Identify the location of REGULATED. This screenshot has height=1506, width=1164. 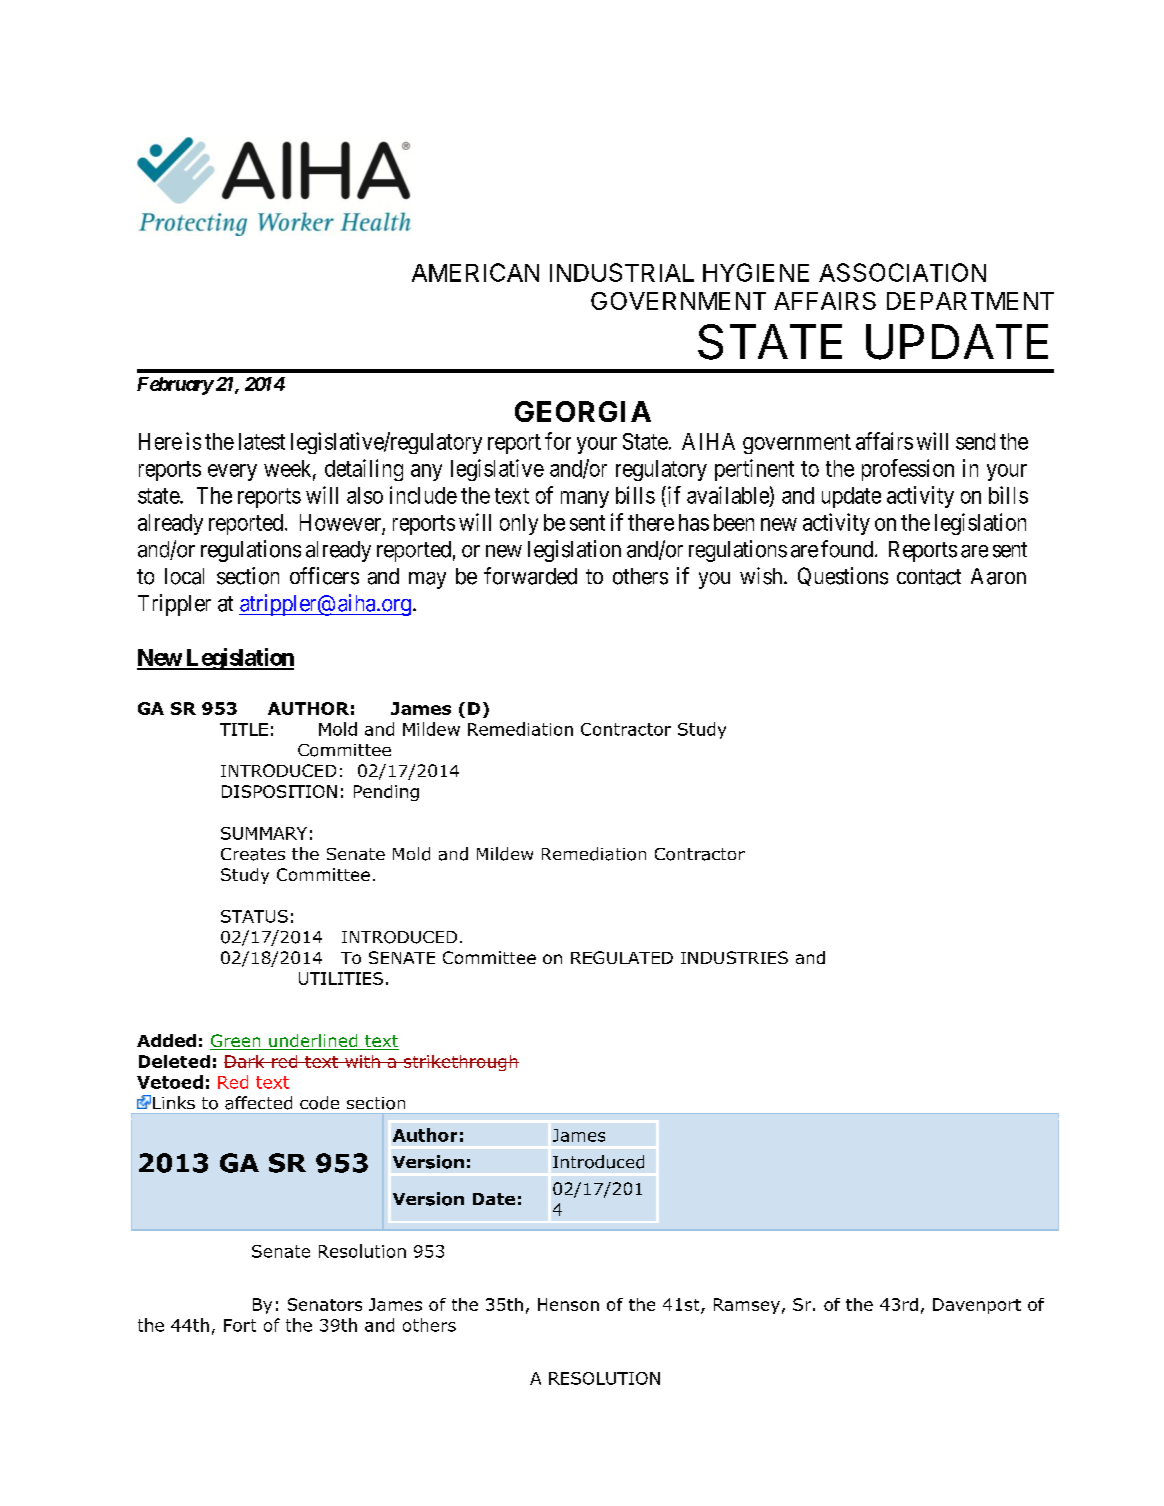
(622, 957).
